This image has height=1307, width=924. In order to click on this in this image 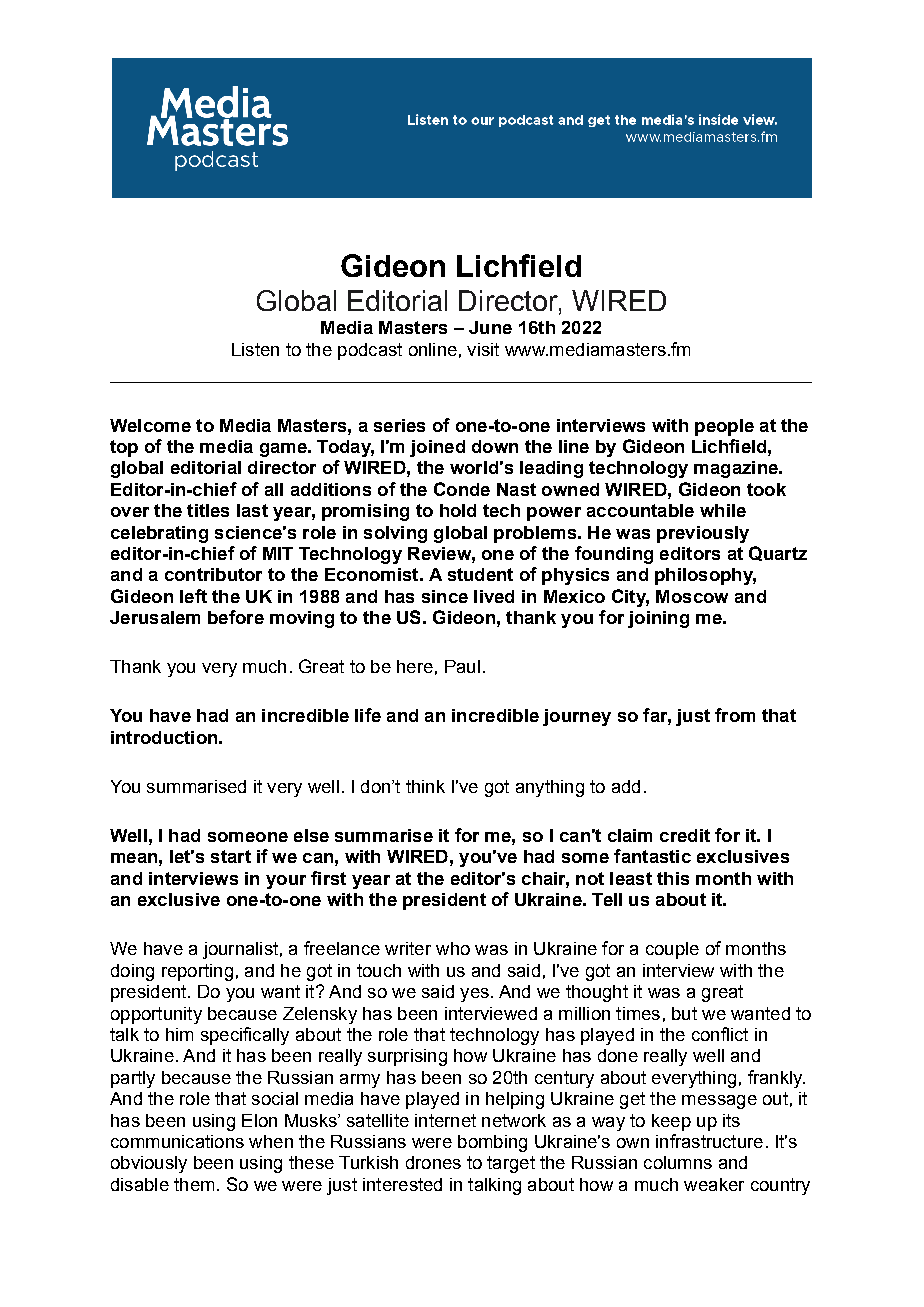, I will do `click(673, 878)`.
